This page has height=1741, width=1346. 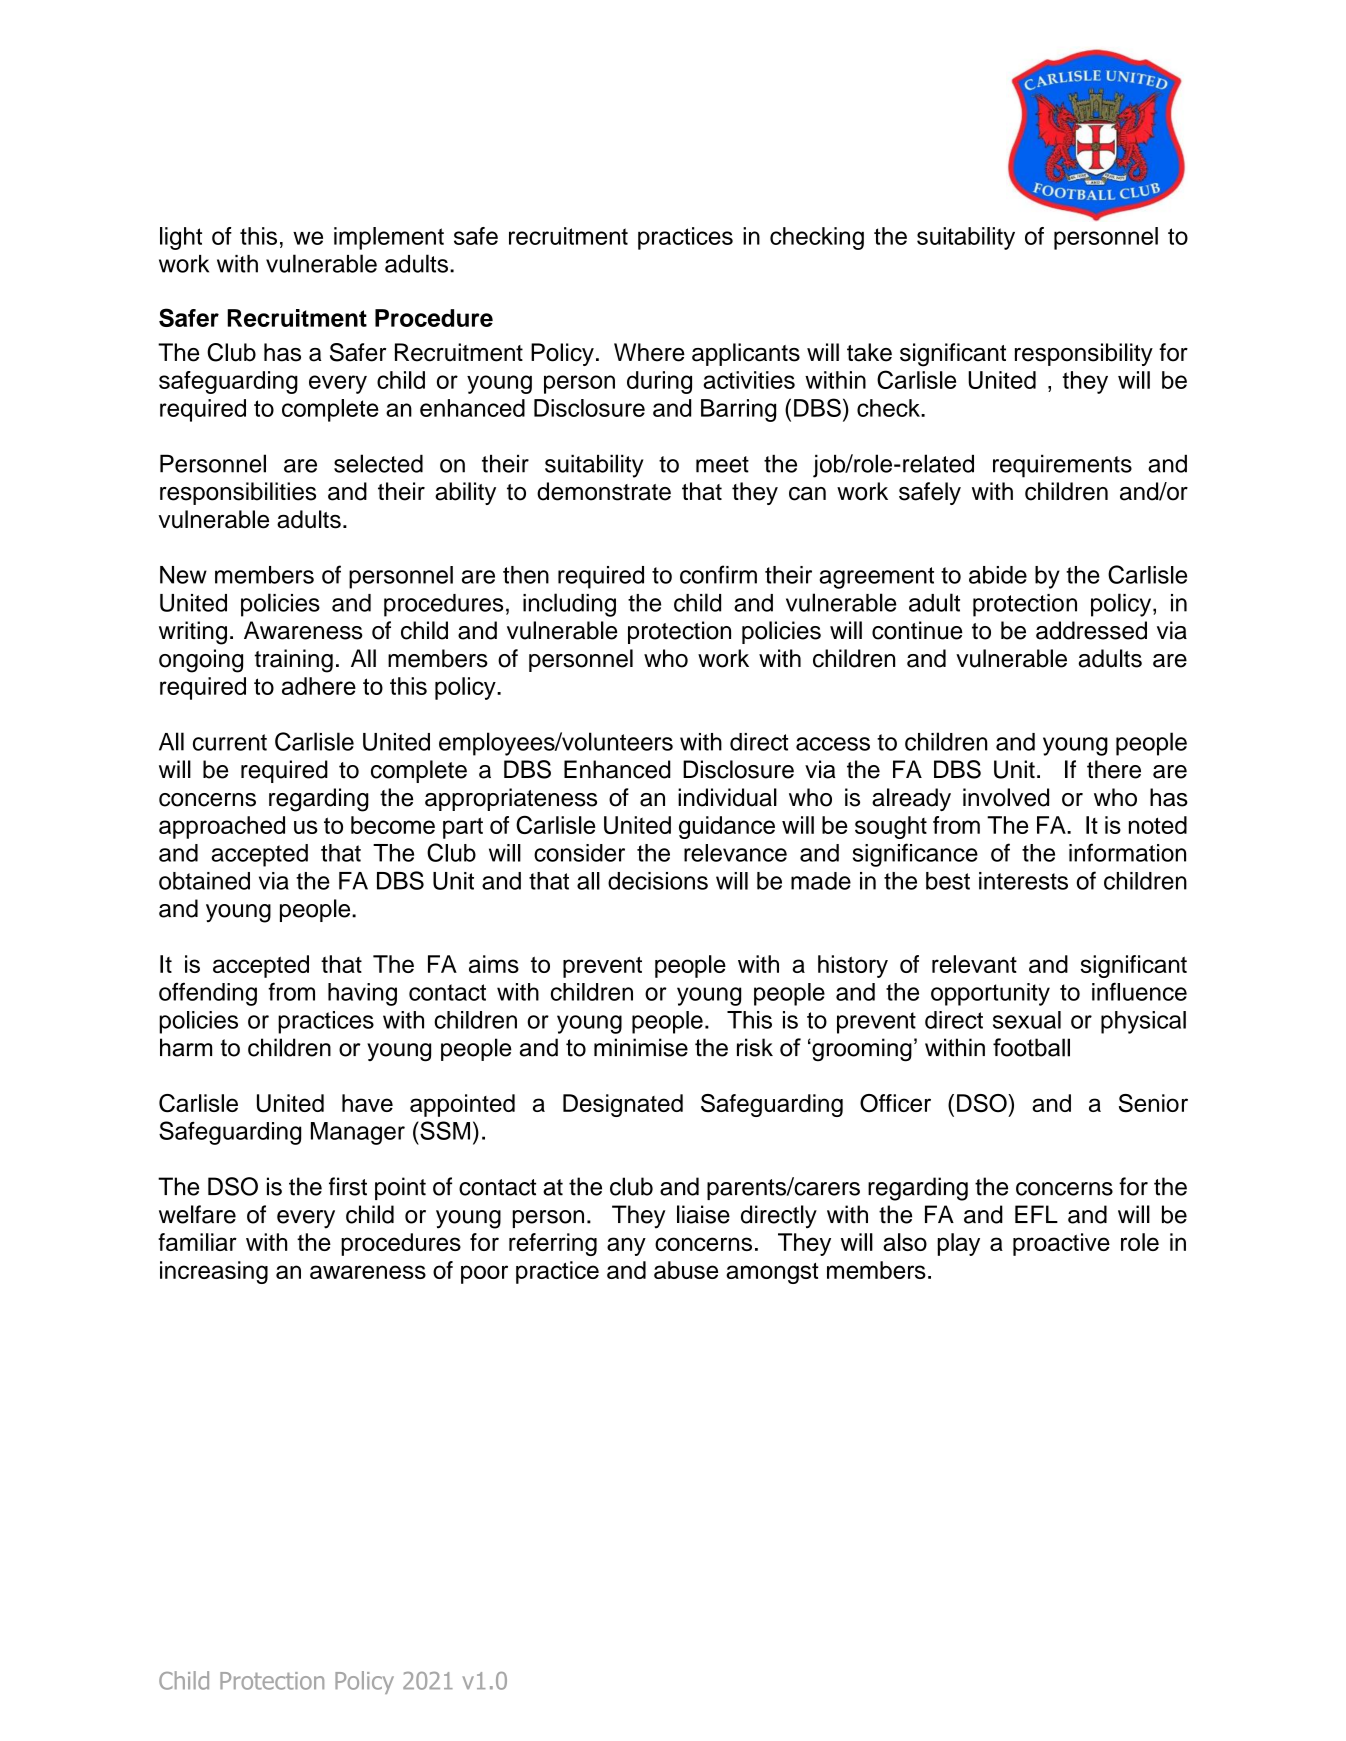 What do you see at coordinates (658, 881) in the page?
I see `decisions` at bounding box center [658, 881].
